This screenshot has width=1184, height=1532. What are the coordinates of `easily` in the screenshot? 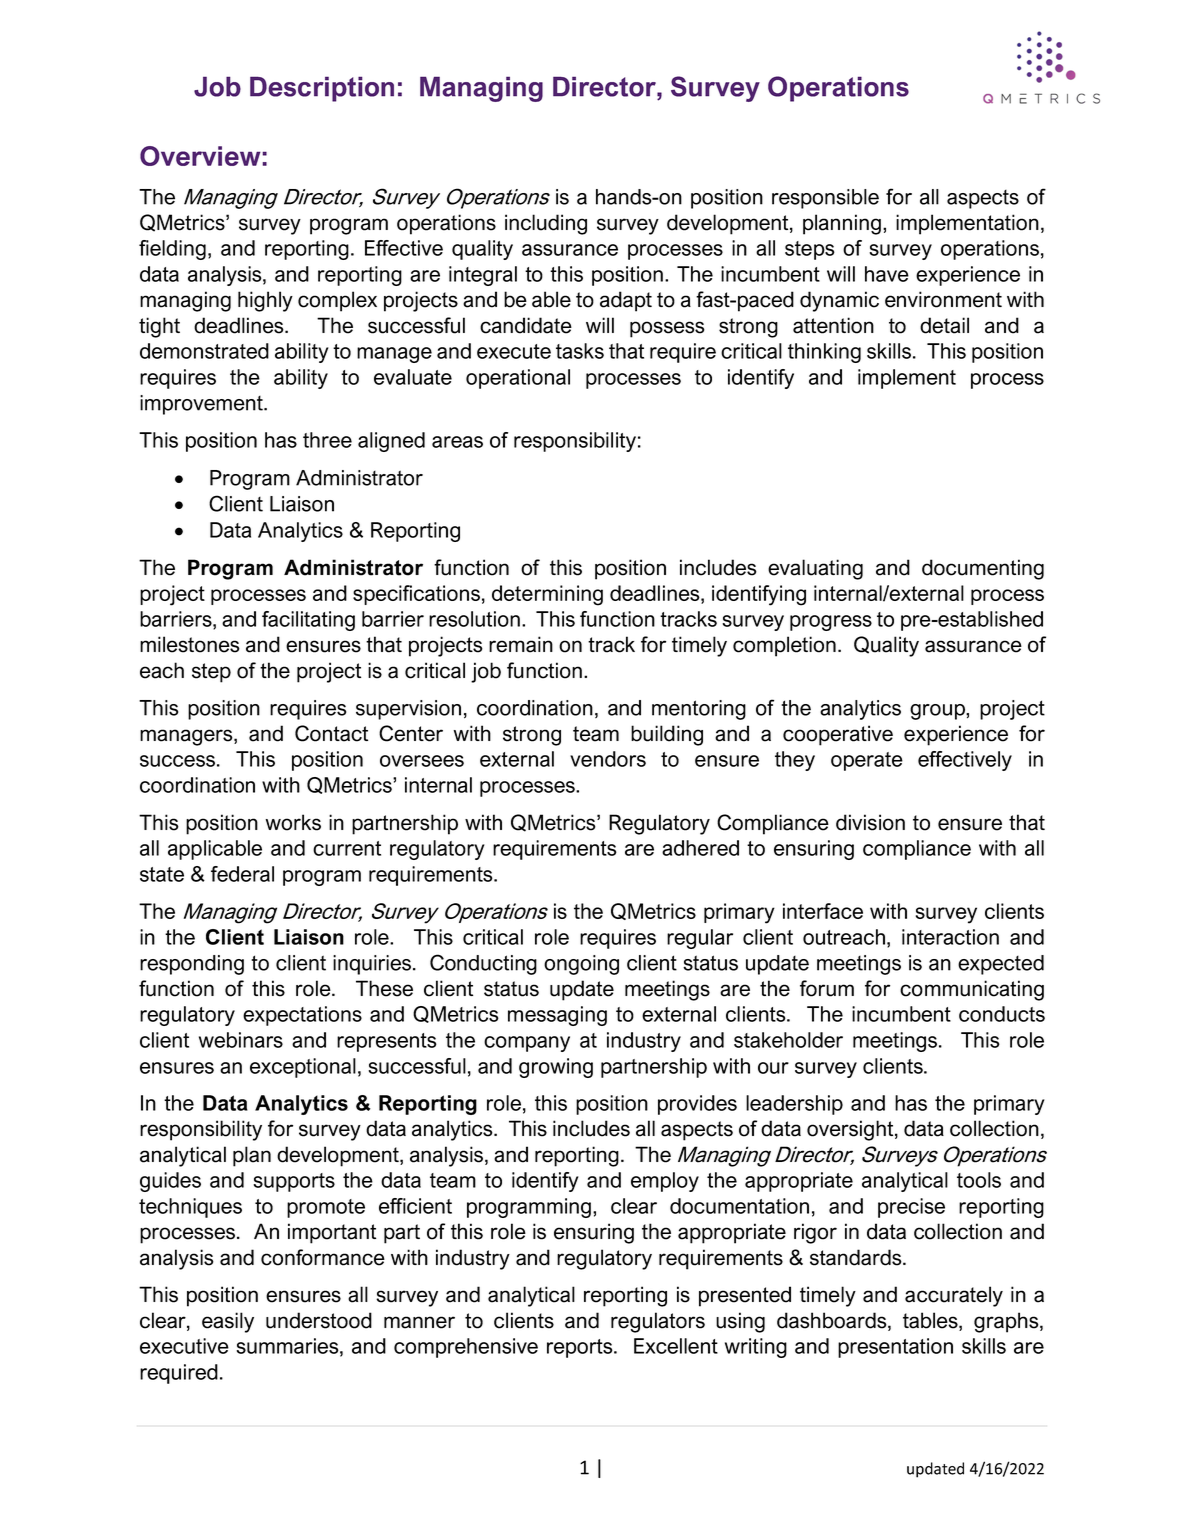 It's located at (228, 1322).
